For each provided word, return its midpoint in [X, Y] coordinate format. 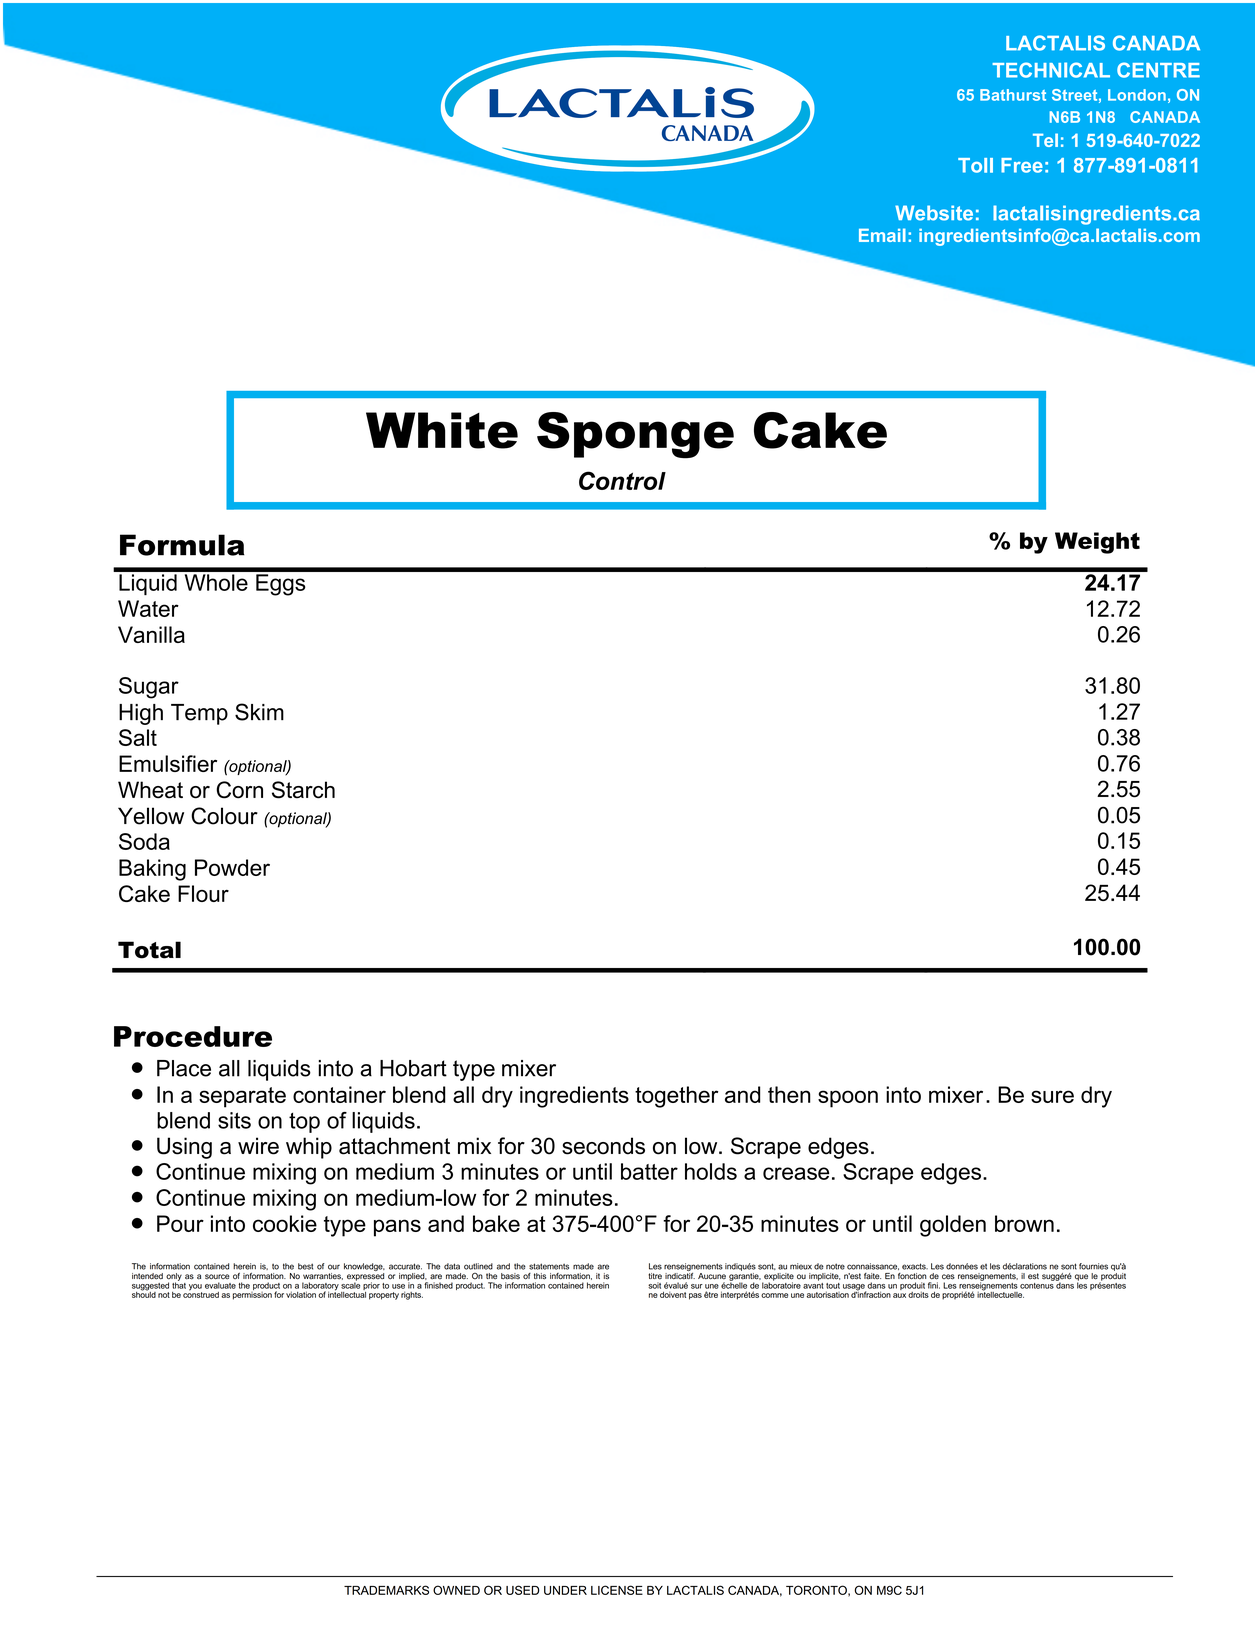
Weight [1097, 543]
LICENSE [617, 1590]
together [676, 1097]
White [442, 430]
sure [1052, 1096]
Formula [182, 545]
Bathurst [1013, 95]
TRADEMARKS [386, 1590]
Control [622, 480]
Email [882, 235]
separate [242, 1097]
